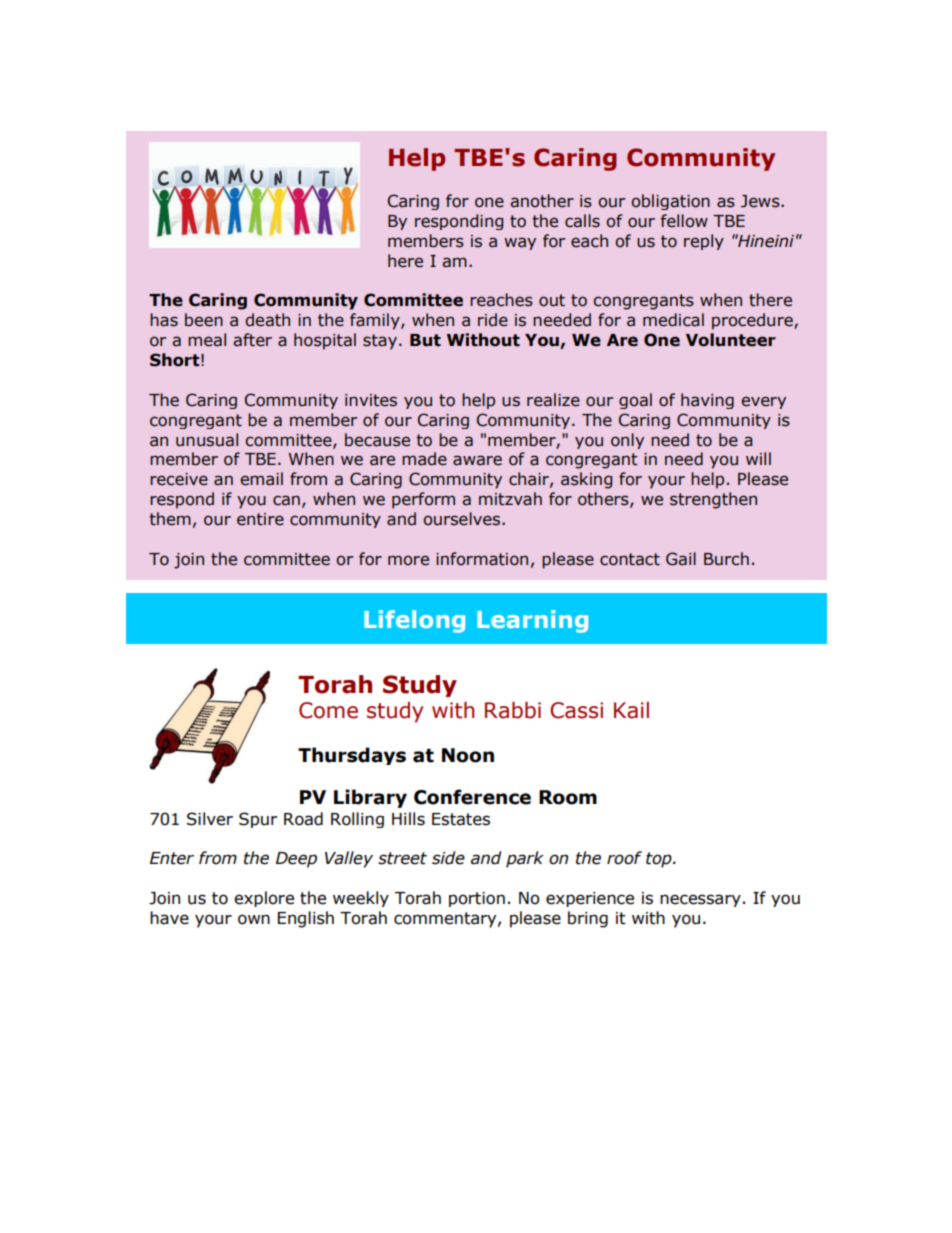 The image size is (952, 1233). Describe the element at coordinates (684, 221) in the document. I see `fellow` at that location.
